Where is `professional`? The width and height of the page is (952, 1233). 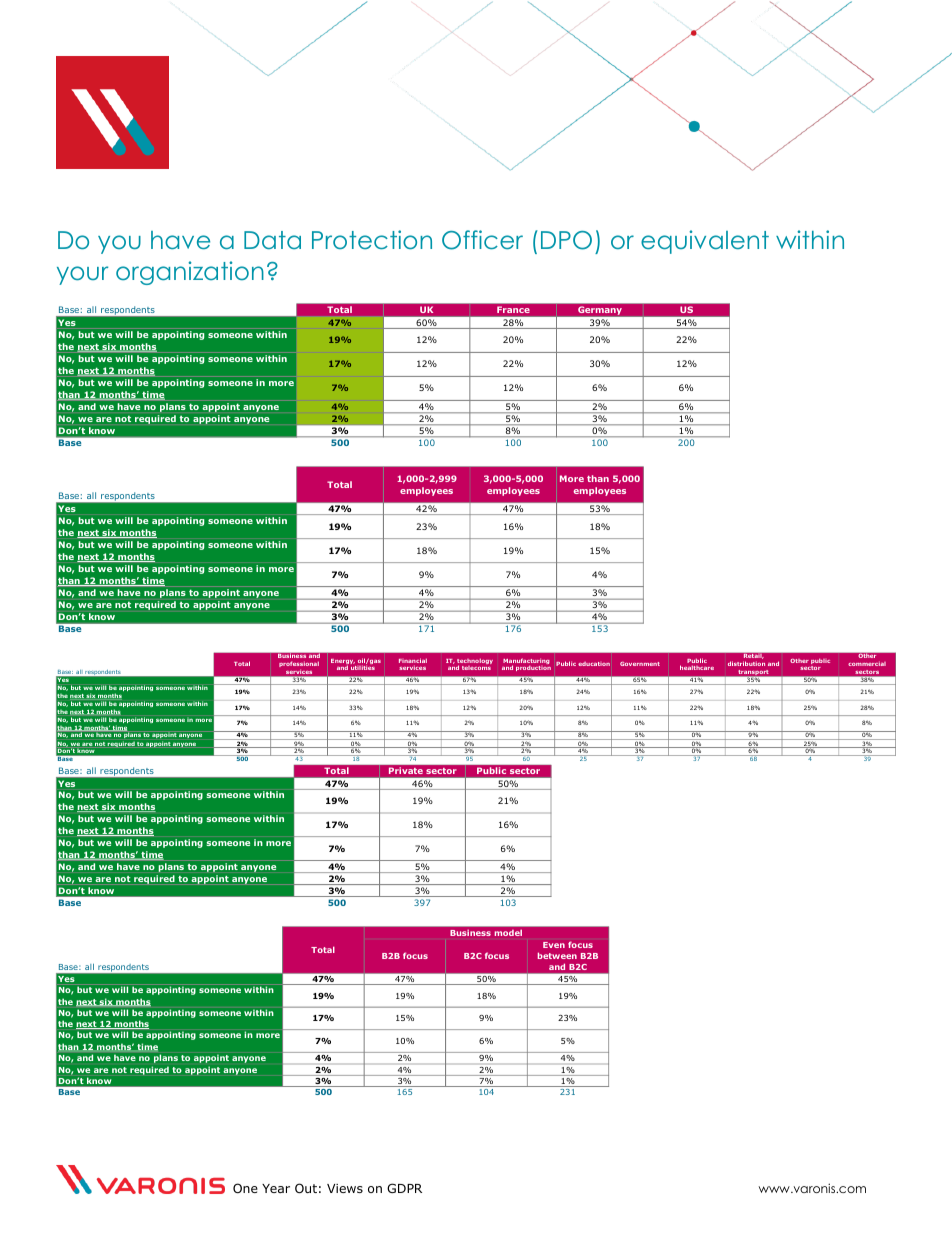
professional is located at coordinates (299, 665).
